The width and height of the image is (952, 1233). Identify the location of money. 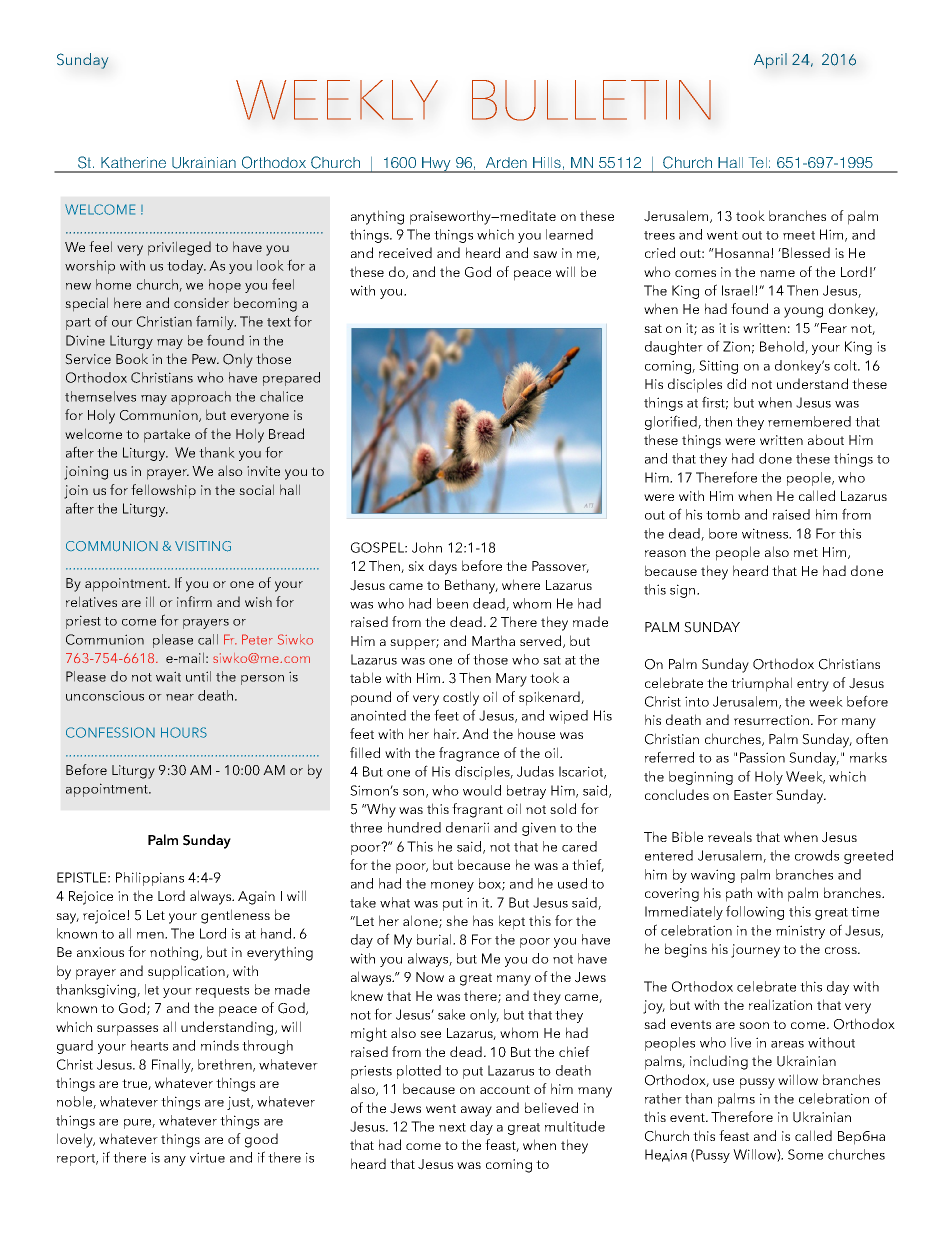
(452, 887).
